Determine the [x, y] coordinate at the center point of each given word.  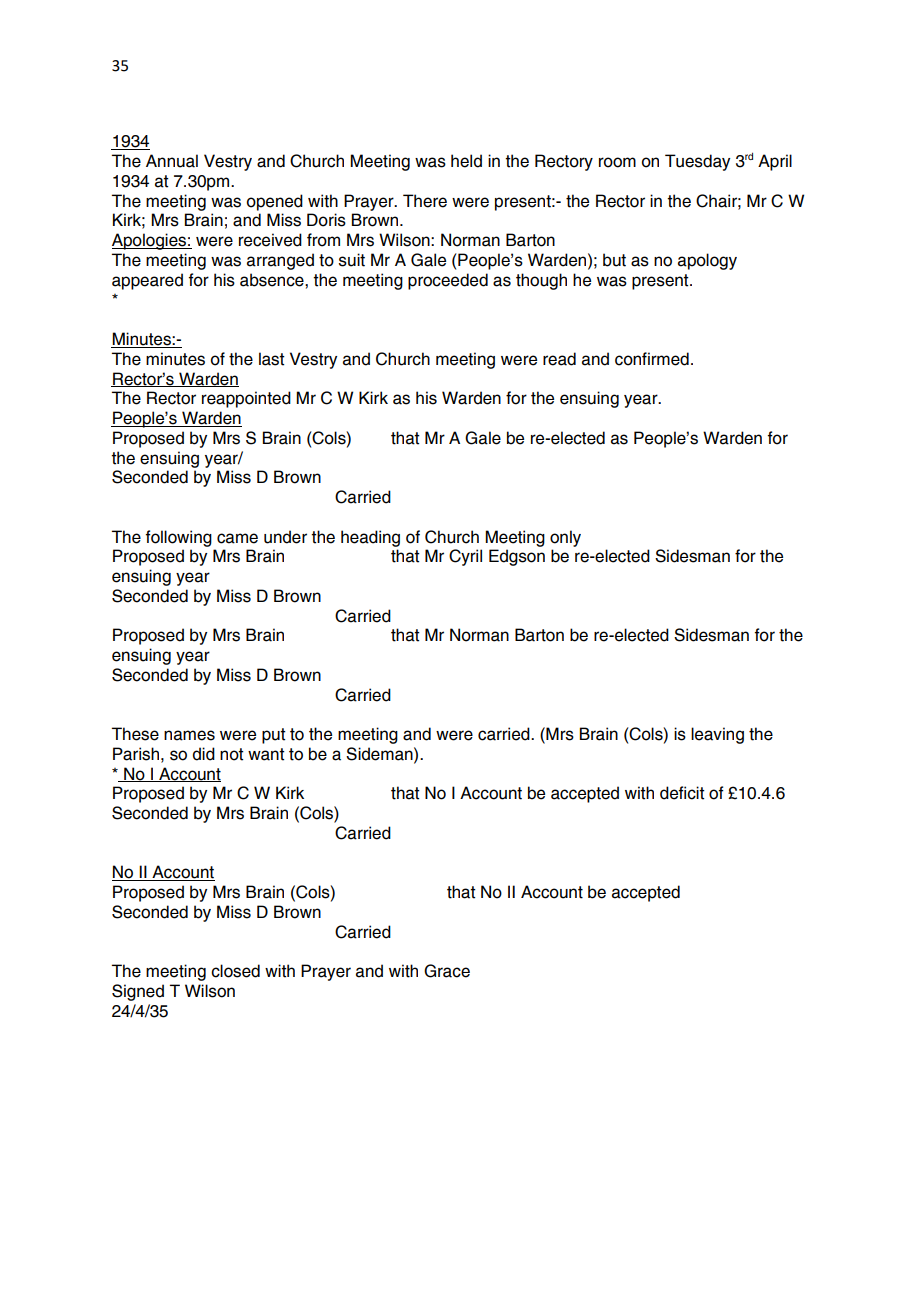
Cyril [465, 557]
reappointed [246, 399]
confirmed [652, 359]
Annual [172, 161]
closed [235, 971]
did [204, 754]
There [425, 201]
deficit [682, 793]
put [274, 736]
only [565, 538]
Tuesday [697, 162]
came [237, 538]
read [559, 359]
